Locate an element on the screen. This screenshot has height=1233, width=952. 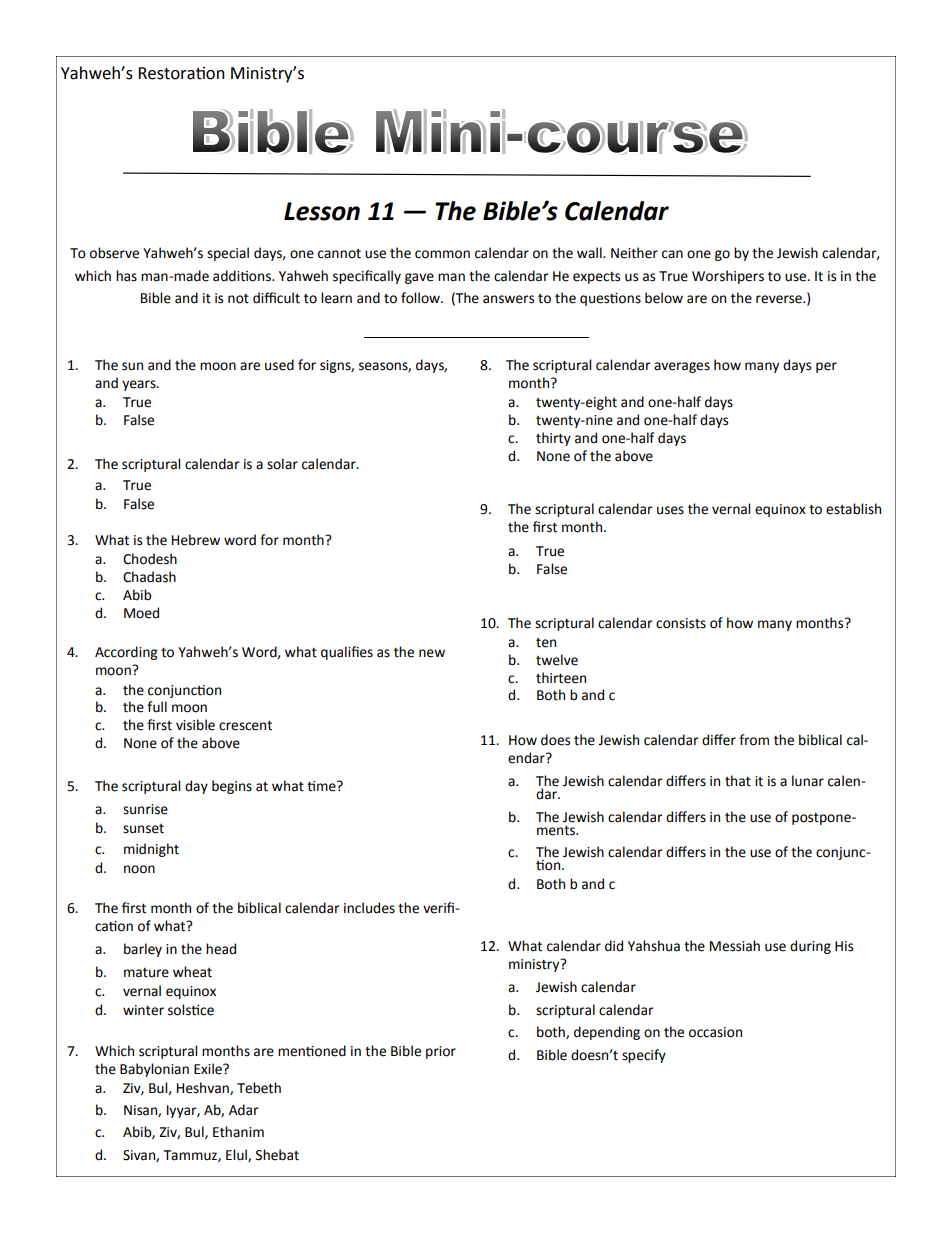
prior is located at coordinates (441, 1052).
